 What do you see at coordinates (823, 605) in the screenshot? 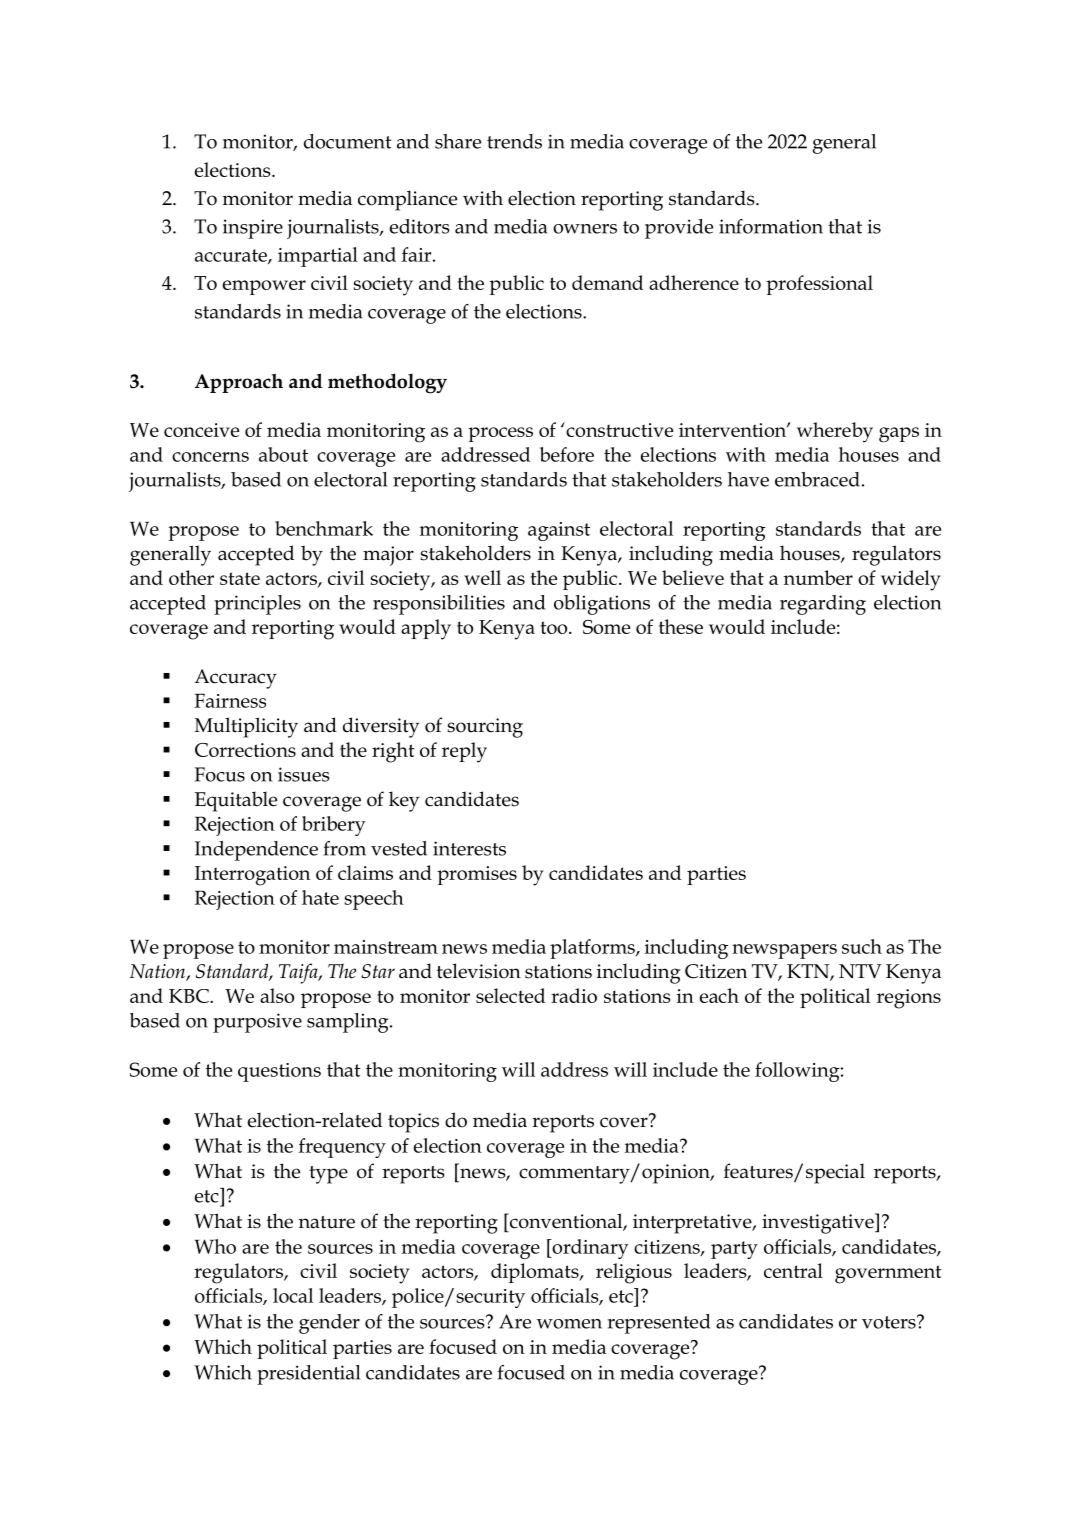
I see `regarding` at bounding box center [823, 605].
